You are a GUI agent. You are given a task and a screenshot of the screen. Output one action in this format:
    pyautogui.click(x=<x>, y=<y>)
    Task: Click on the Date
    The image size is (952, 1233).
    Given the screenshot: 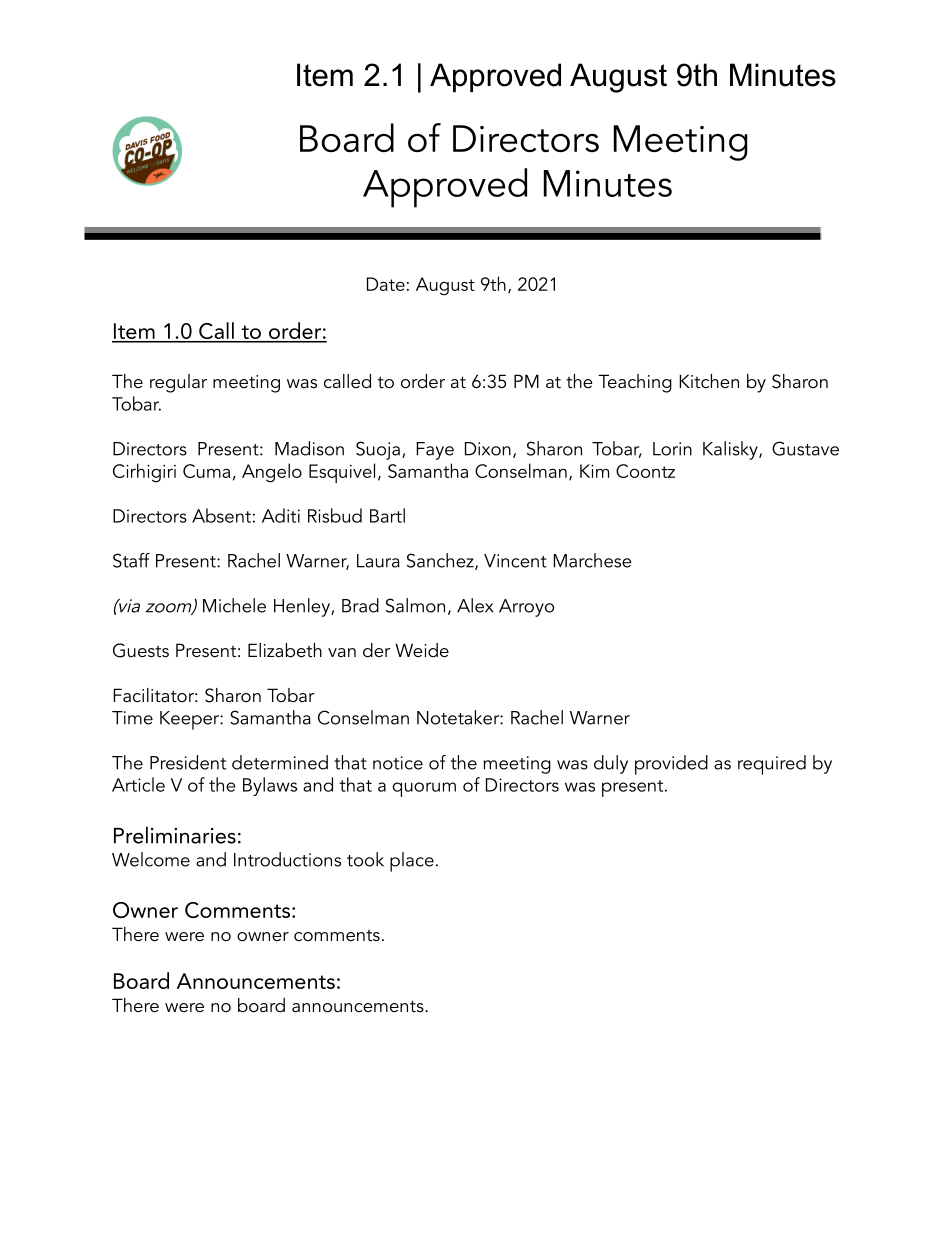 What is the action you would take?
    pyautogui.click(x=386, y=284)
